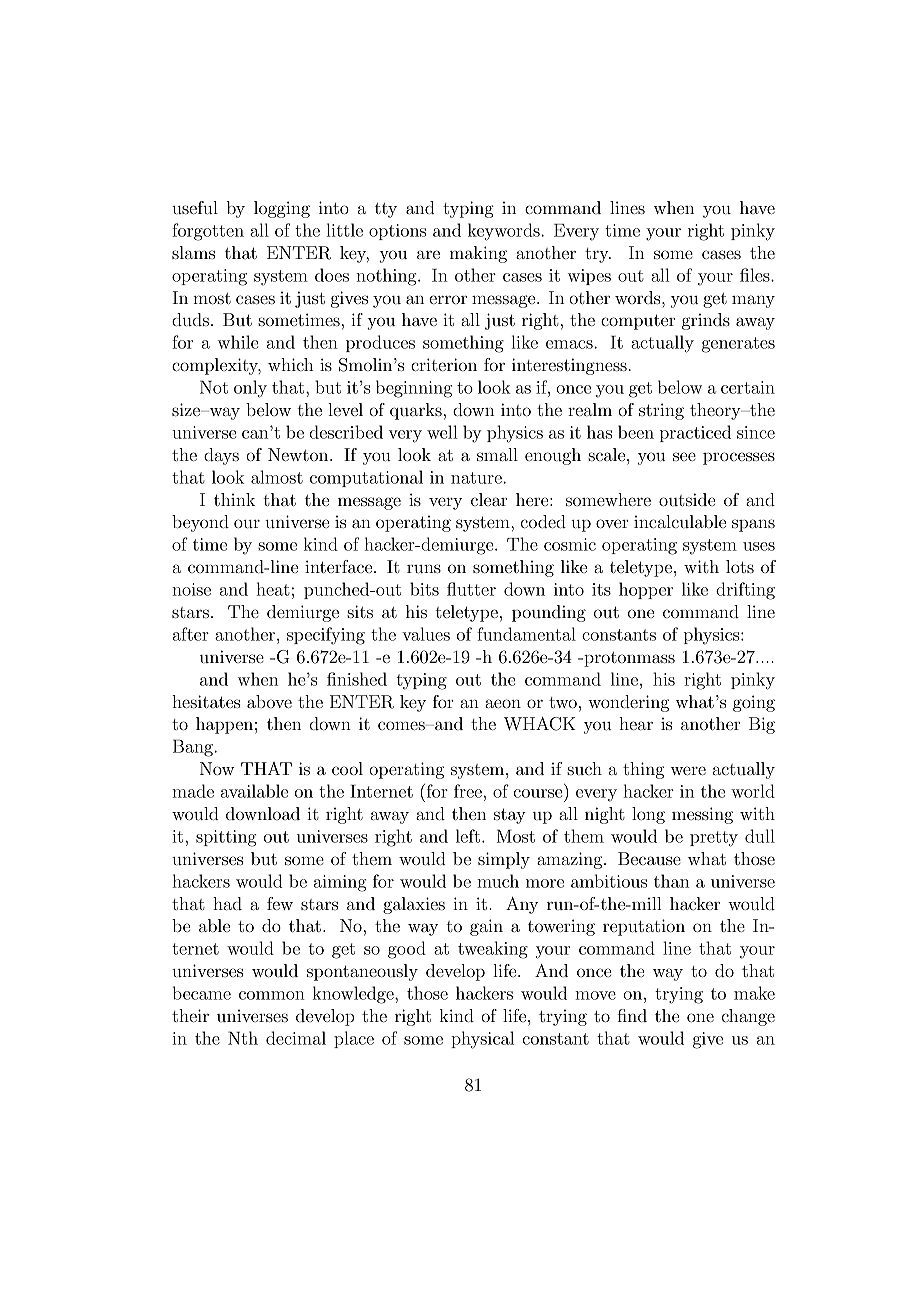  Describe the element at coordinates (748, 1017) in the page. I see `change` at that location.
